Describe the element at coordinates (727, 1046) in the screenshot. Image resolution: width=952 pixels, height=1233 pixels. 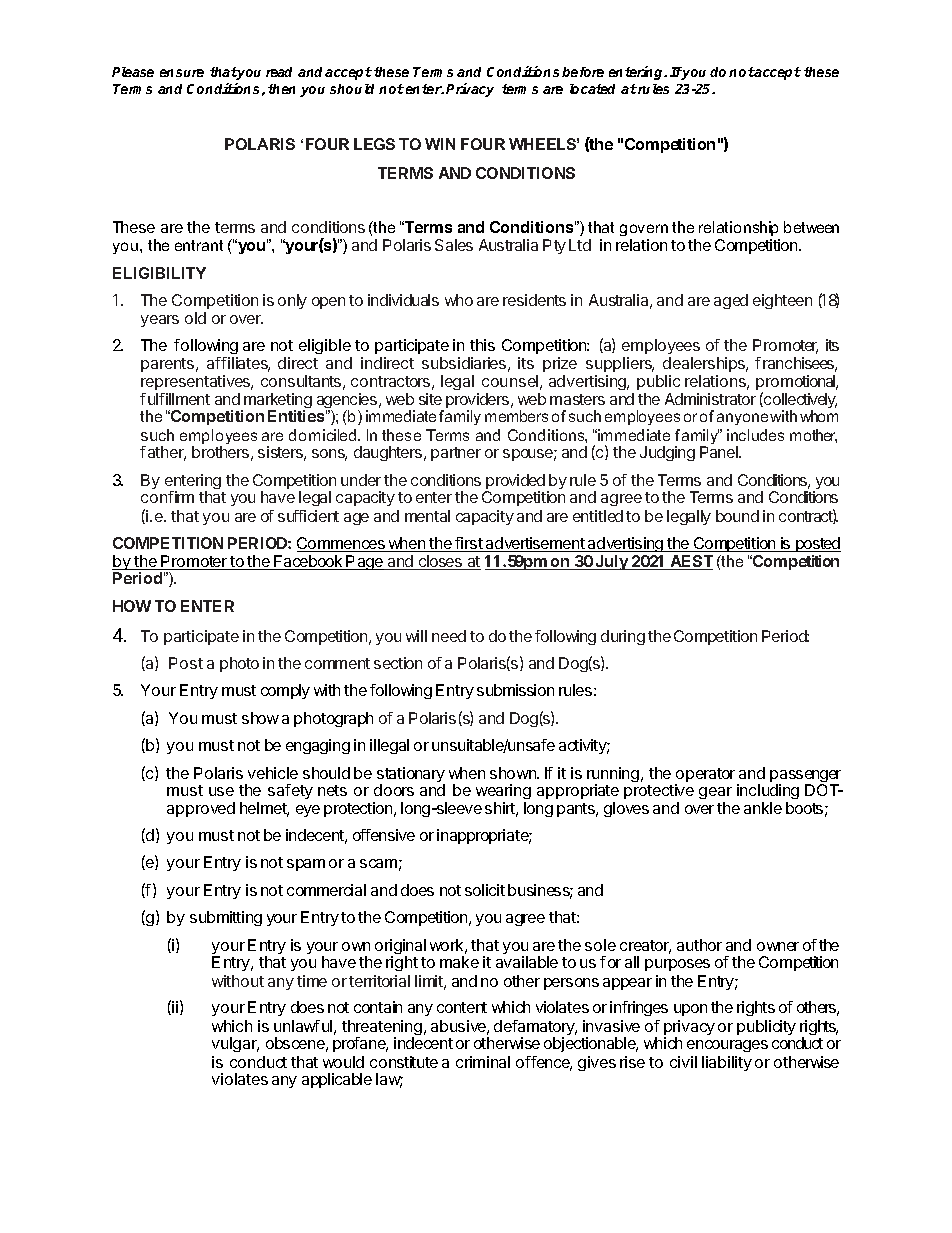
I see `encourages` at that location.
